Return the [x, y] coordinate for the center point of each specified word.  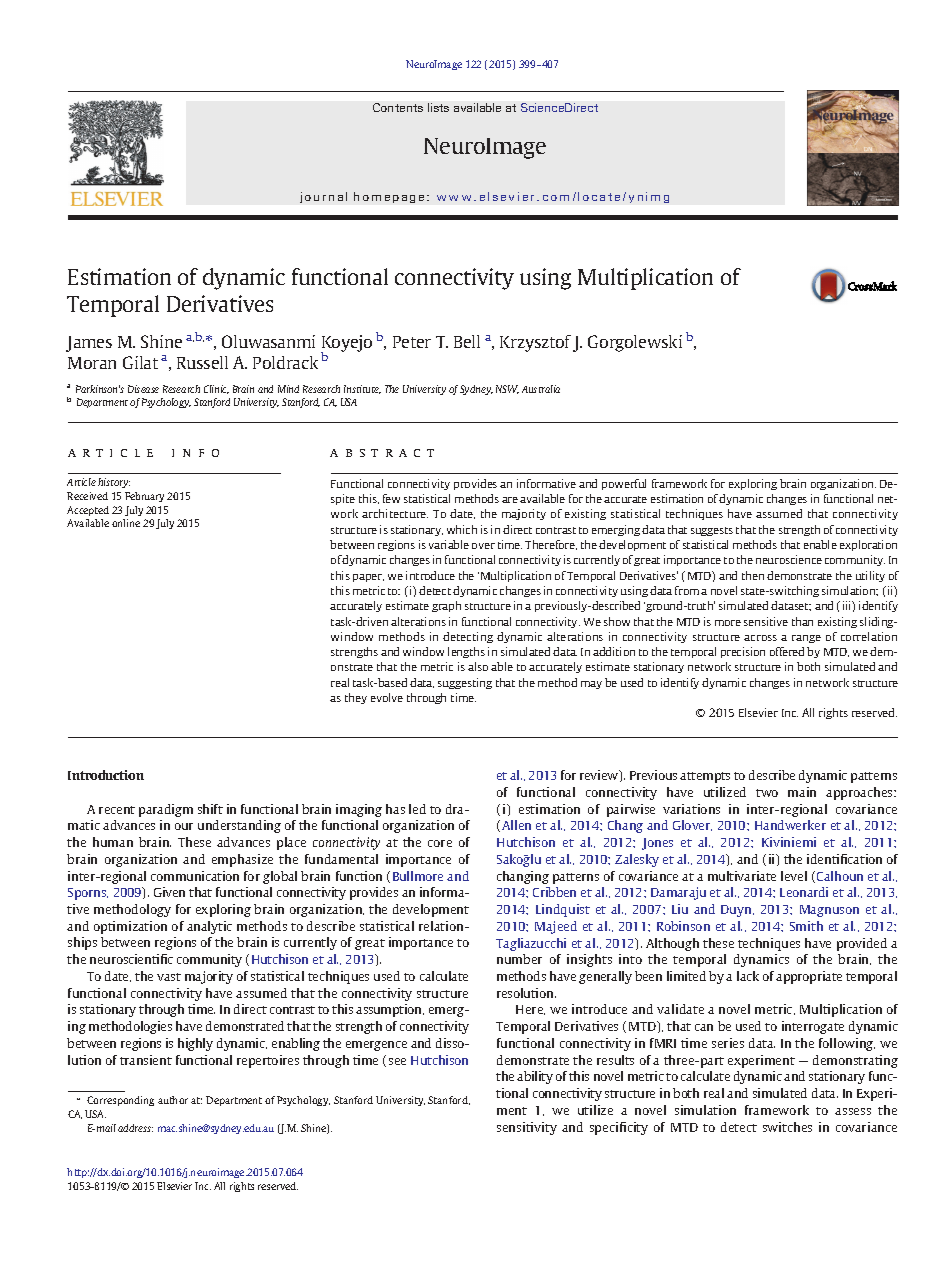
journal [323, 197]
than [802, 621]
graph [446, 606]
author [173, 1100]
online [126, 523]
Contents [398, 107]
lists [438, 107]
